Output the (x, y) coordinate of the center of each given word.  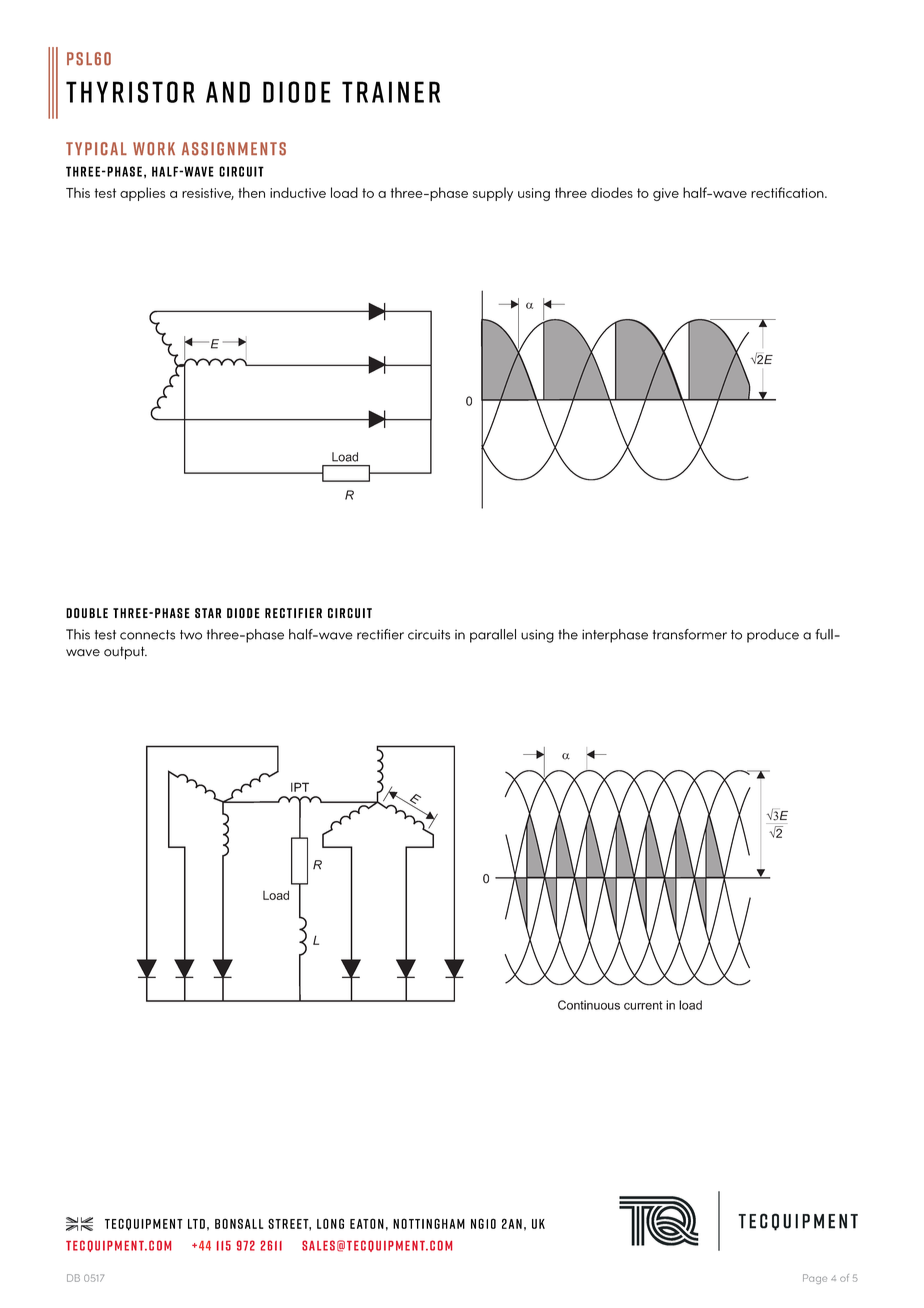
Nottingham (429, 1223)
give (666, 194)
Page (815, 1279)
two (191, 635)
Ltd (196, 1224)
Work (154, 149)
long (330, 1223)
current (643, 1005)
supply (493, 194)
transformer (690, 634)
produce (773, 636)
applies (142, 194)
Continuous (589, 1005)
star (208, 613)
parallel (493, 636)
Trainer (391, 92)
